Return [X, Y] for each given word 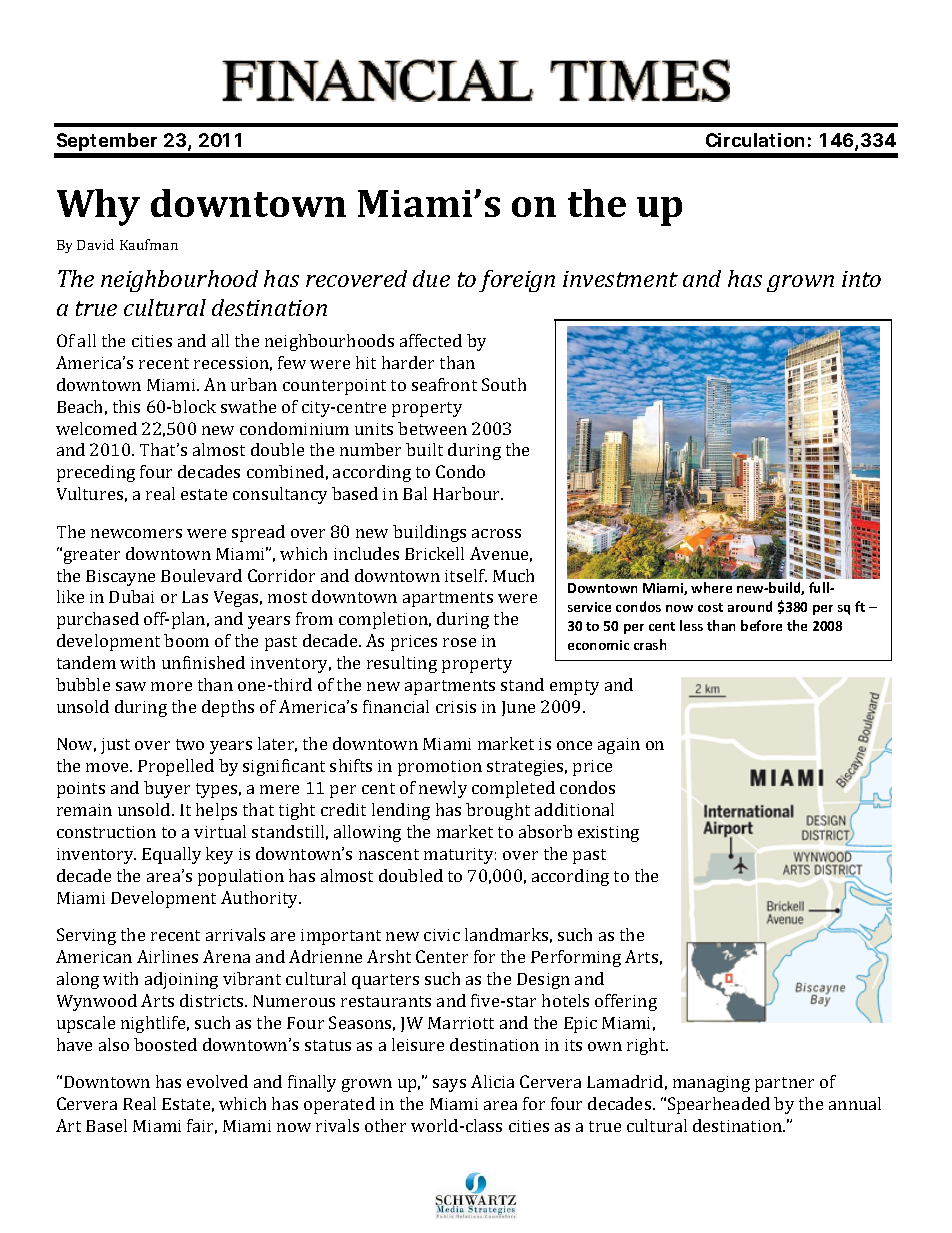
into [861, 279]
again [619, 746]
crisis [456, 707]
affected [431, 340]
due [431, 278]
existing [608, 834]
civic [442, 935]
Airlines [167, 956]
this [126, 406]
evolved [217, 1081]
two [190, 744]
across [496, 533]
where [711, 587]
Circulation [755, 140]
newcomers [136, 533]
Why [98, 207]
